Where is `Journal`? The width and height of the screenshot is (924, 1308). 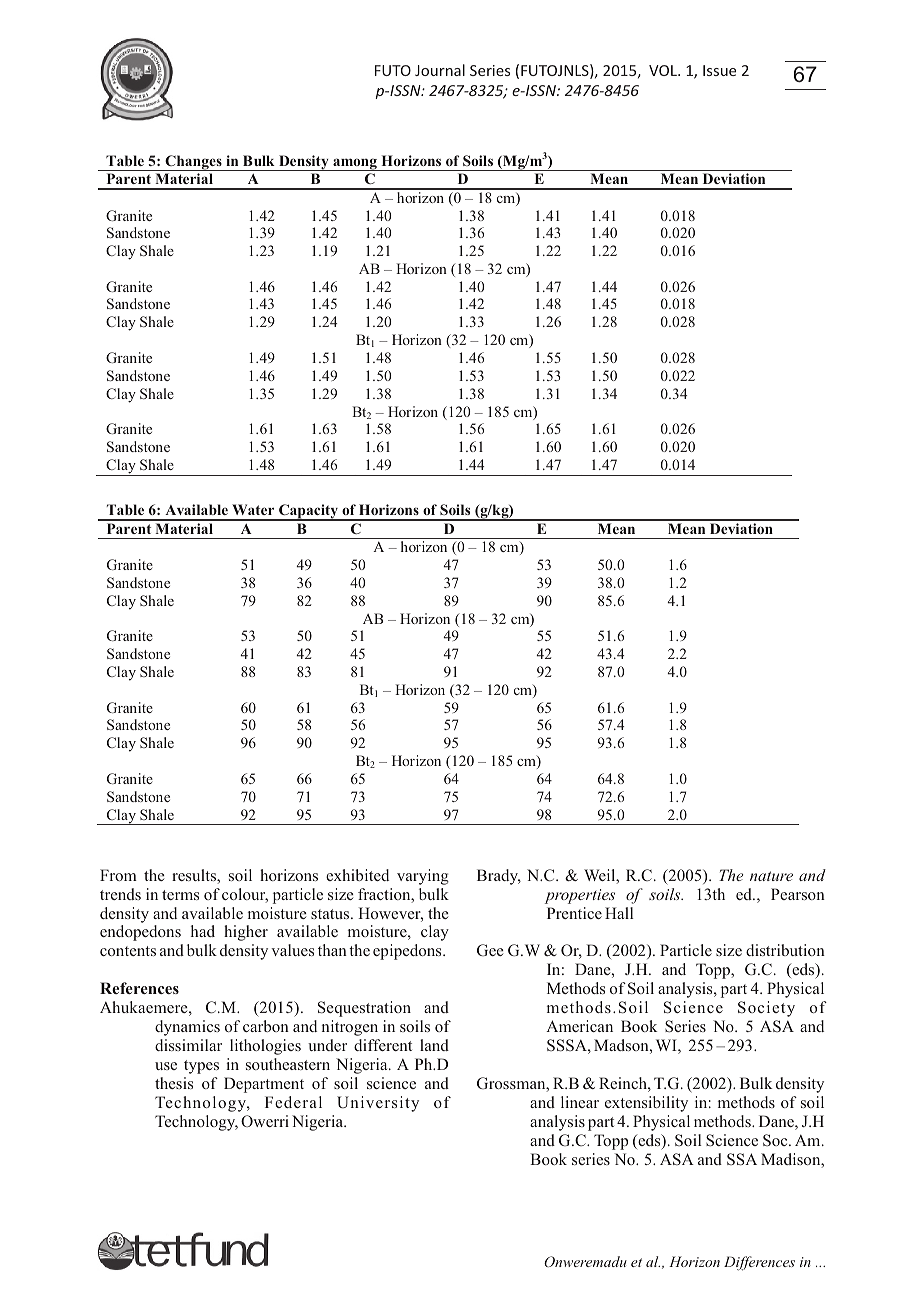
Journal is located at coordinates (440, 70).
